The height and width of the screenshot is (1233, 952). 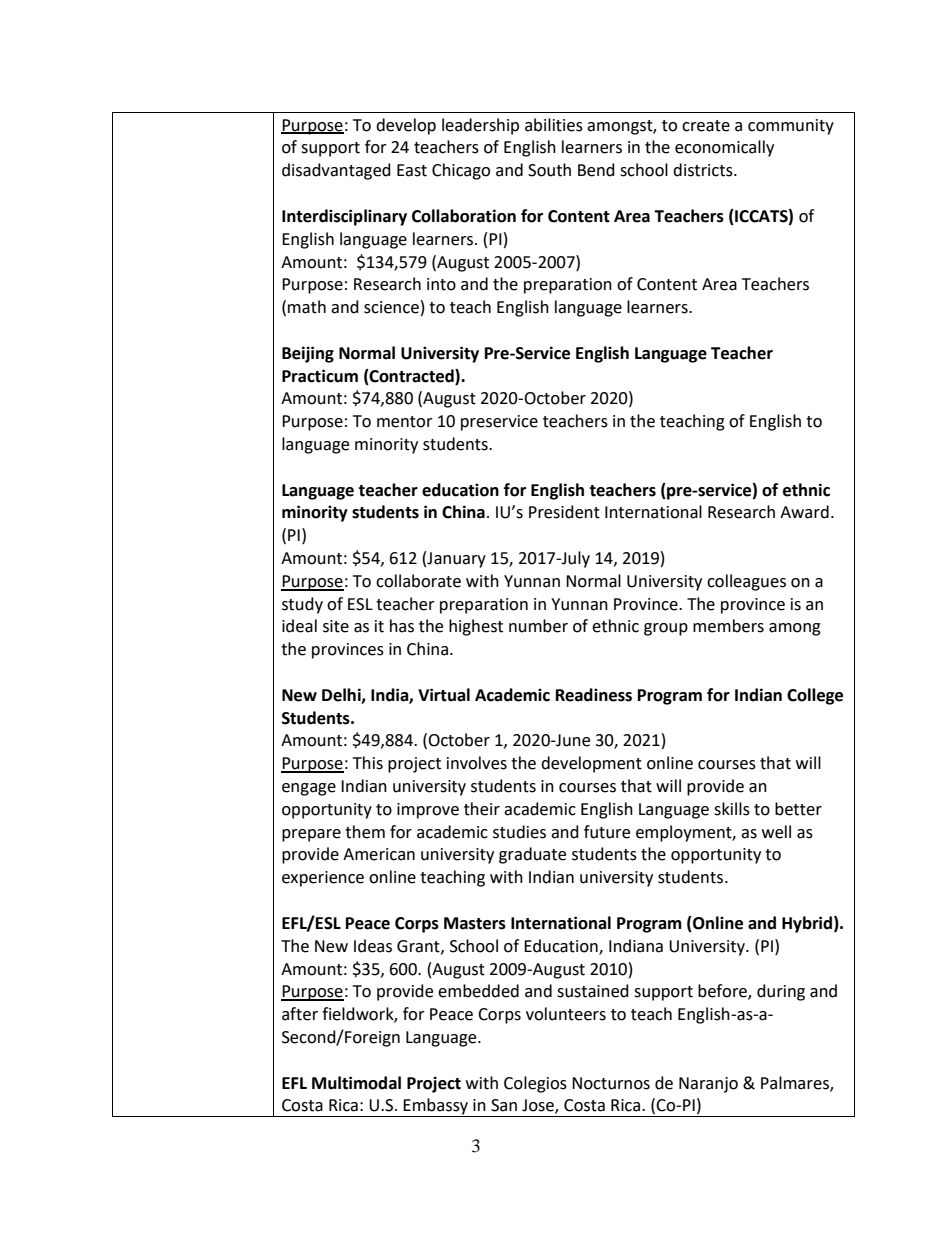 I want to click on Jose, so click(x=539, y=1106).
